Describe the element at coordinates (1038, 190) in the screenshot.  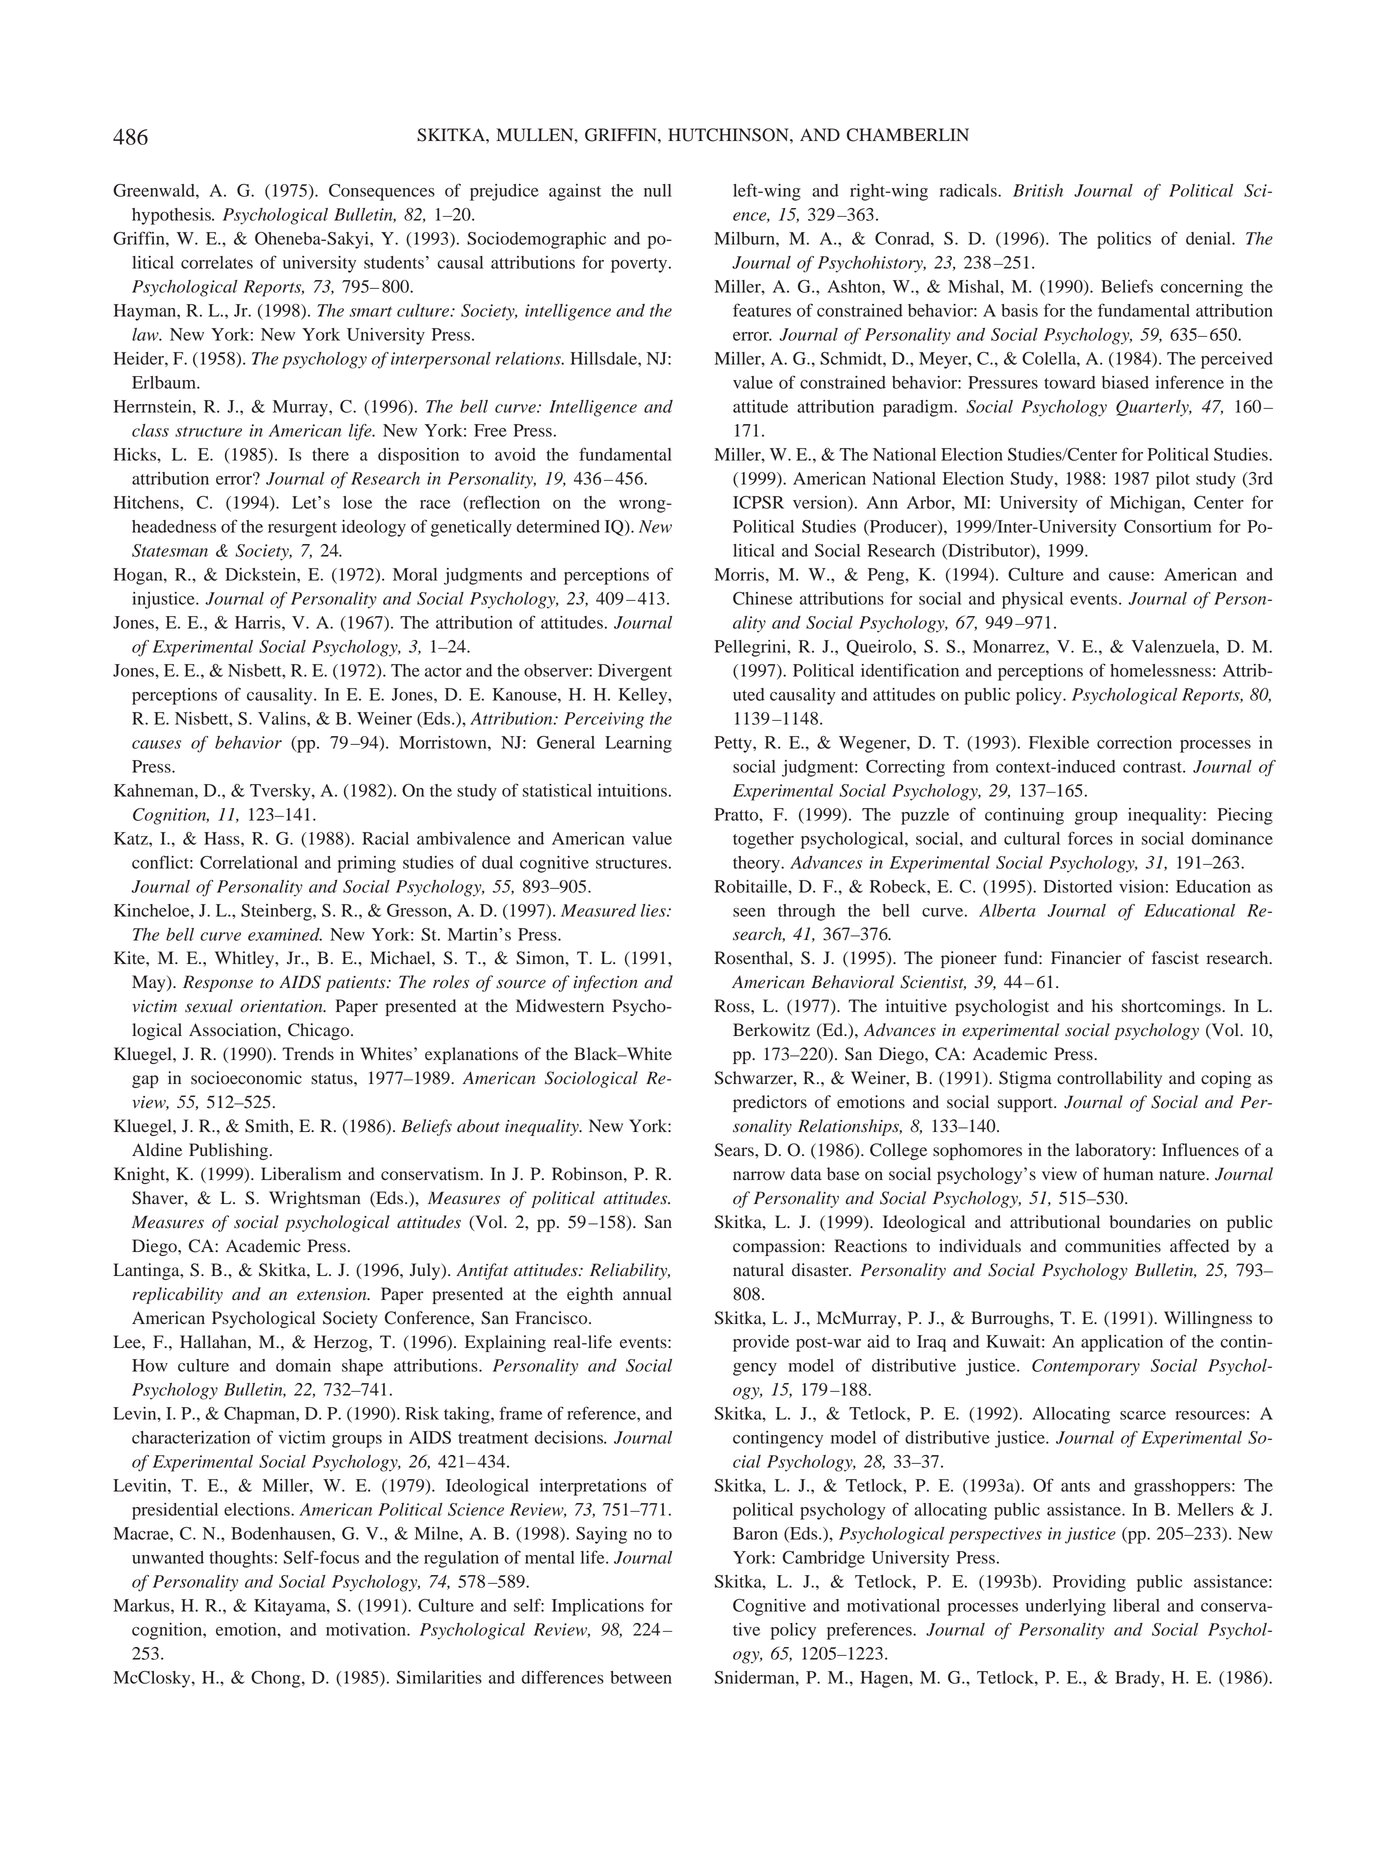
I see `British` at that location.
